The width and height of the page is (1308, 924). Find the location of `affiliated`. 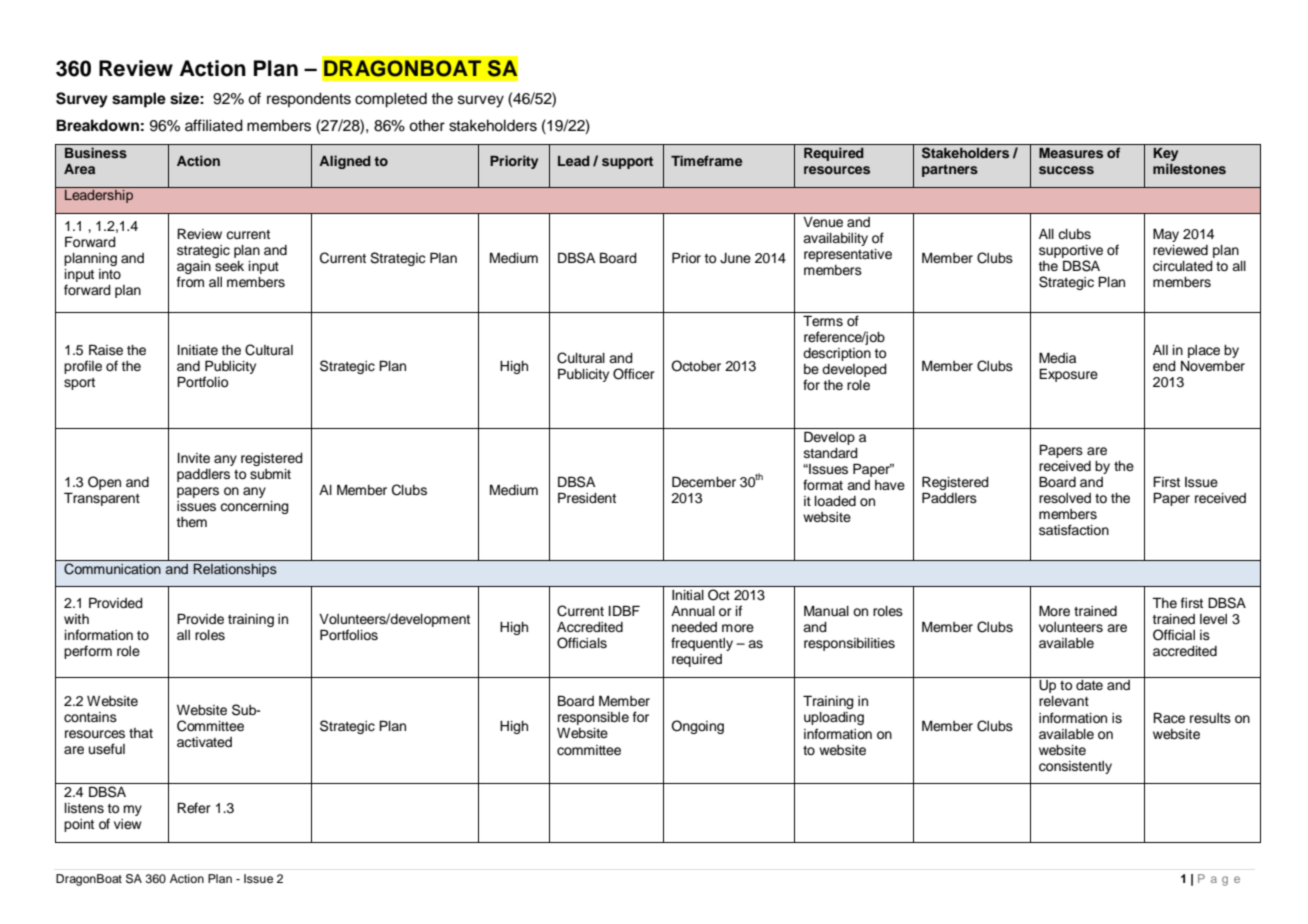

affiliated is located at coordinates (214, 125).
